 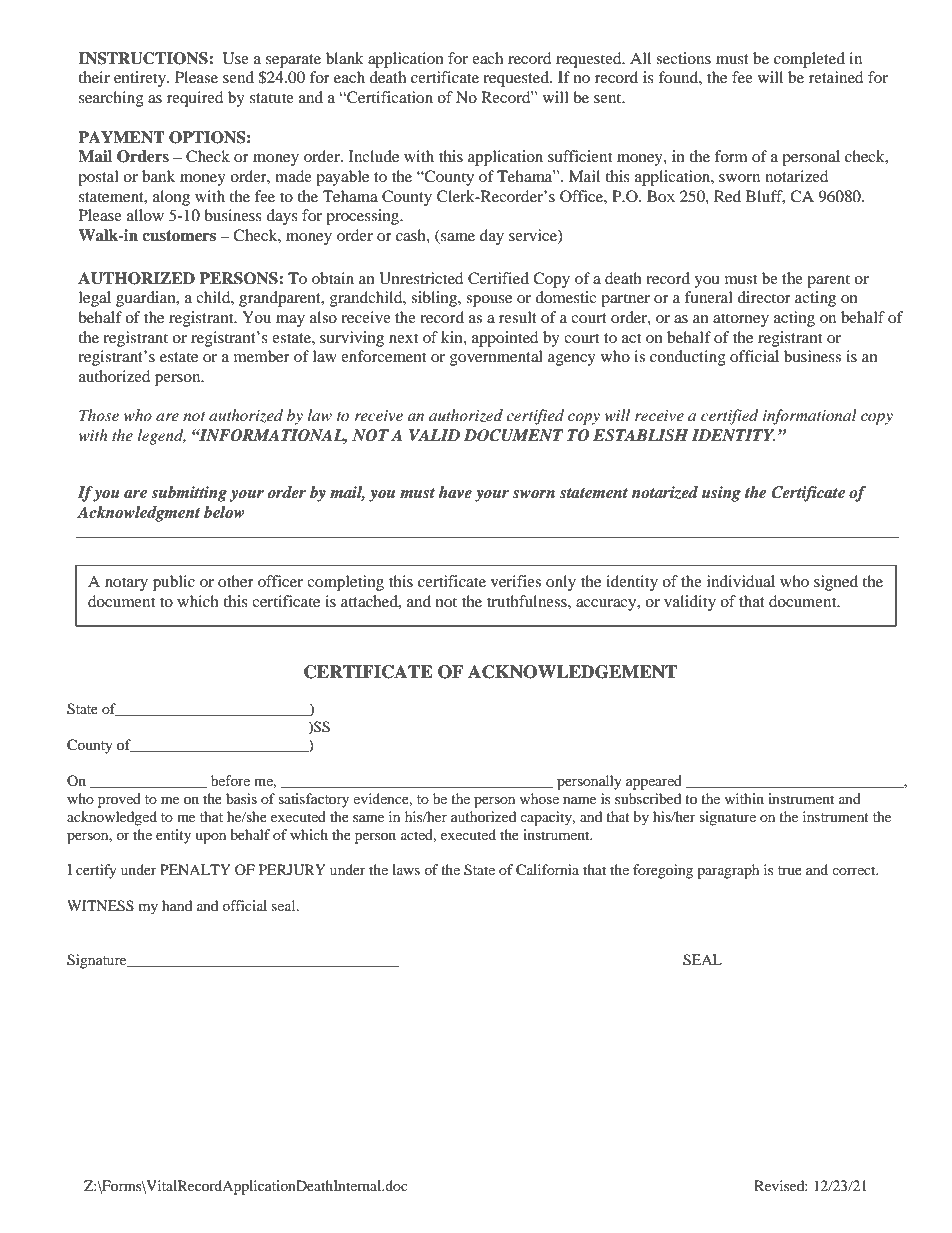 What do you see at coordinates (189, 494) in the screenshot?
I see `submitting` at bounding box center [189, 494].
